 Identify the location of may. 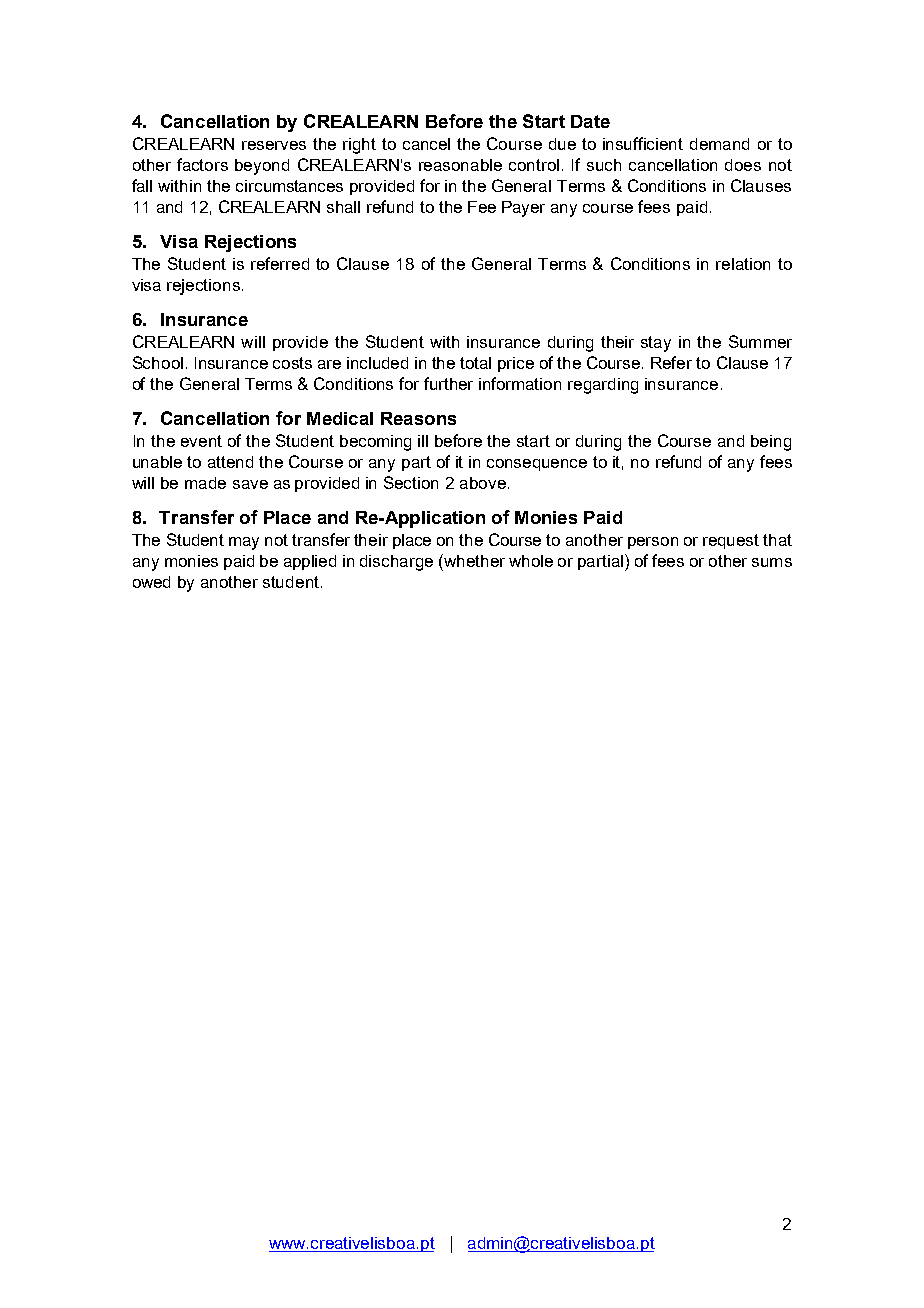
(244, 543).
